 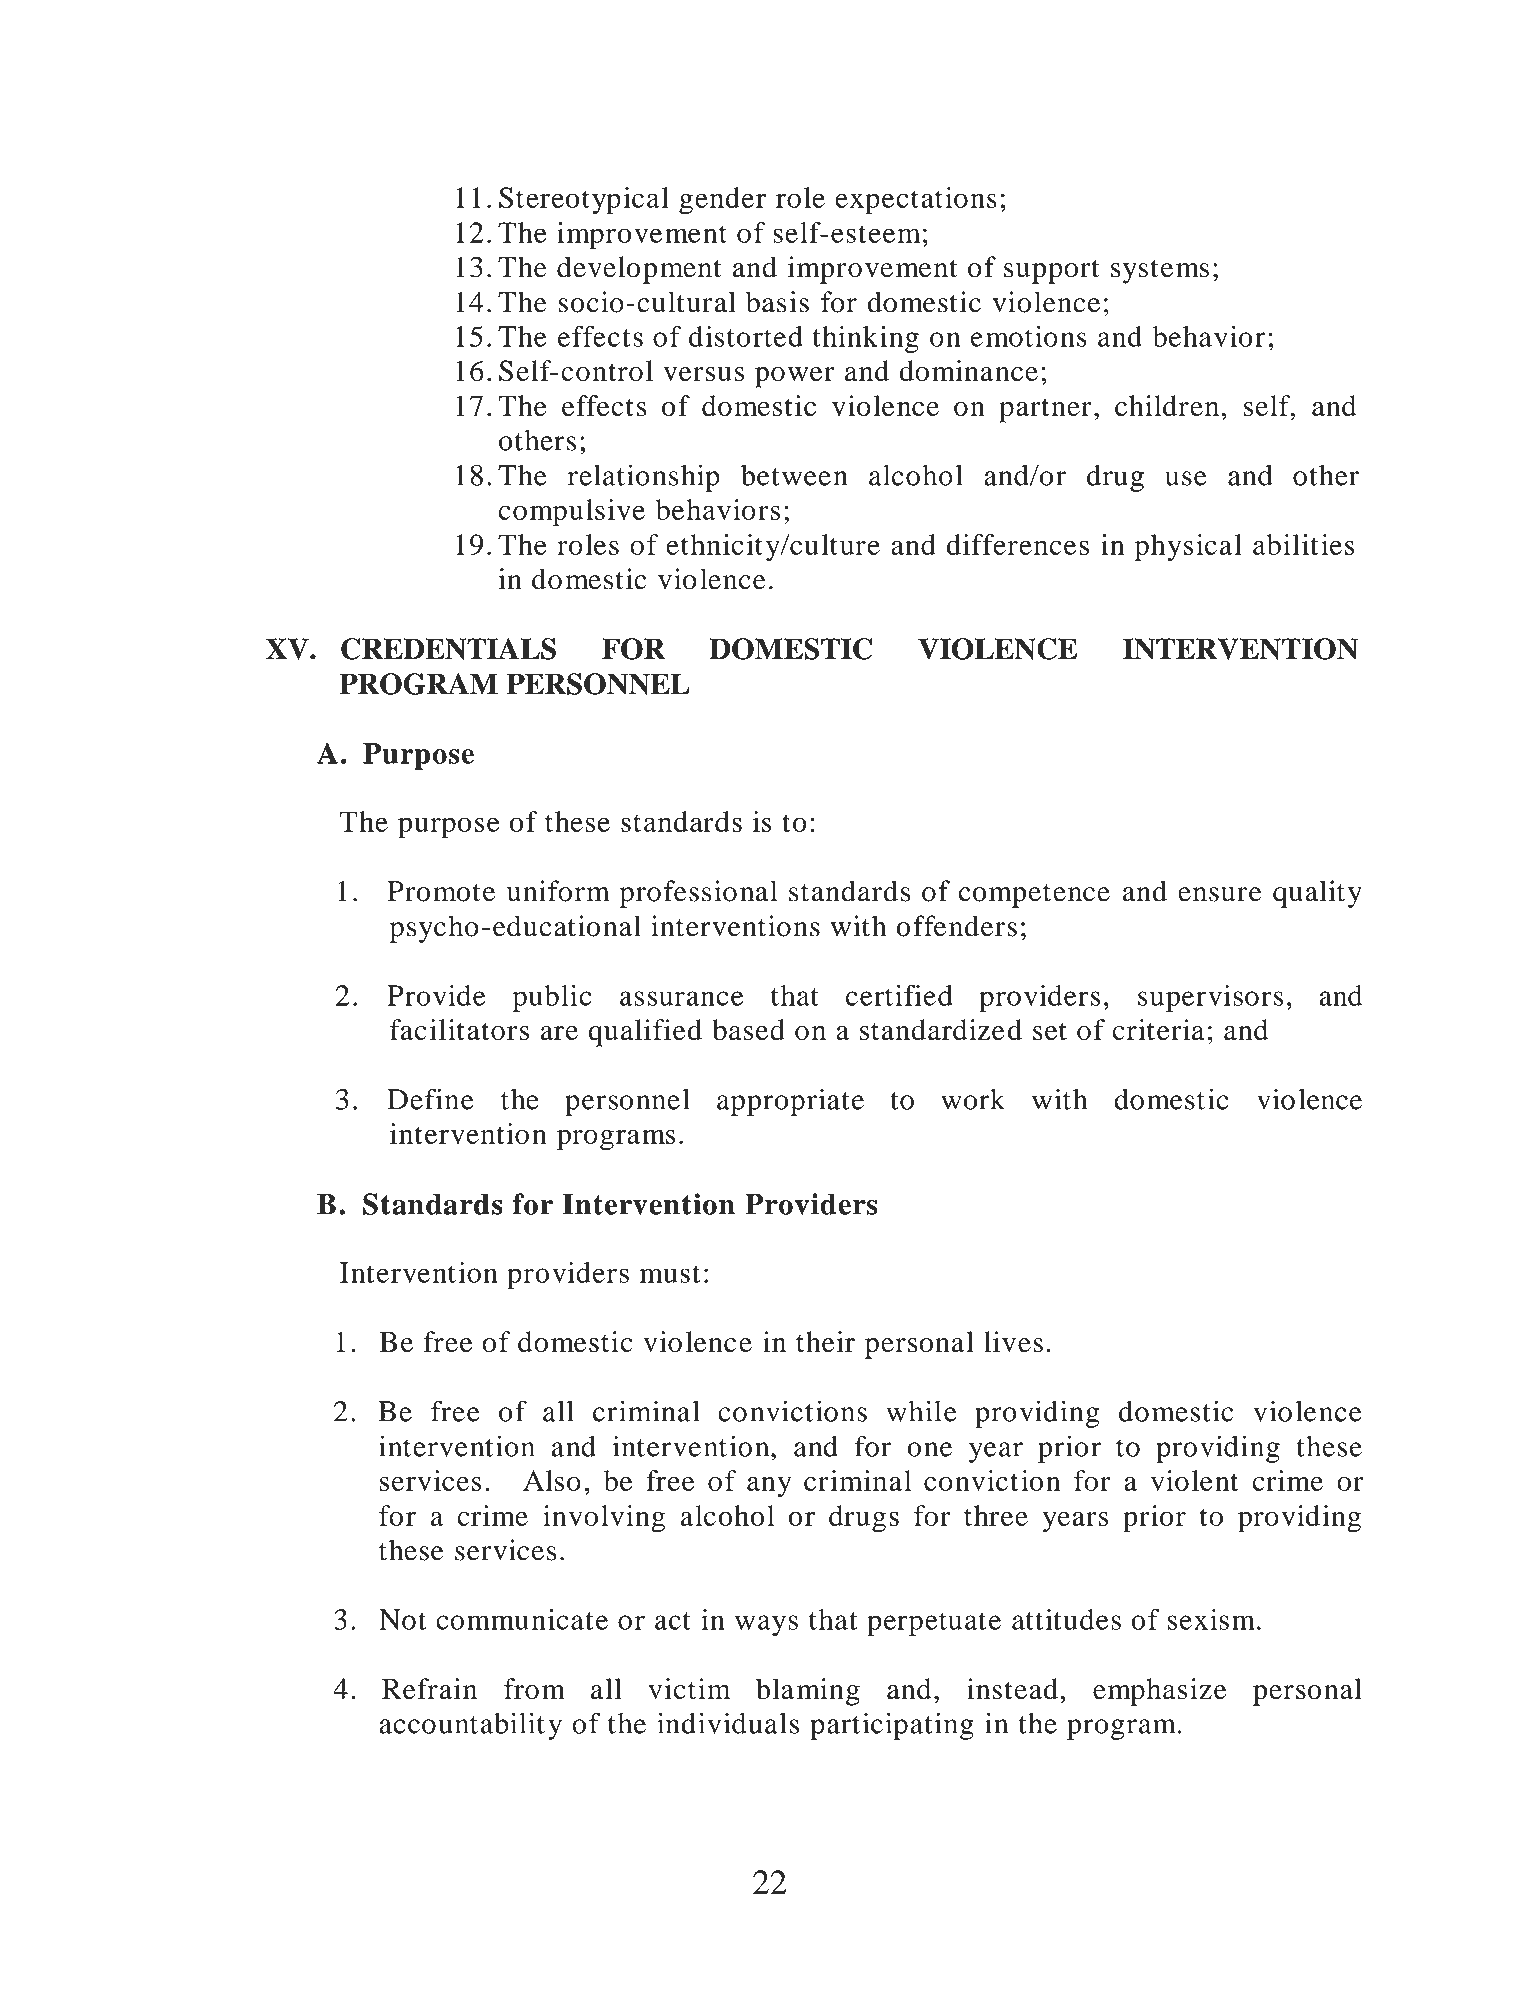 What do you see at coordinates (448, 649) in the screenshot?
I see `CREDENTIALS` at bounding box center [448, 649].
